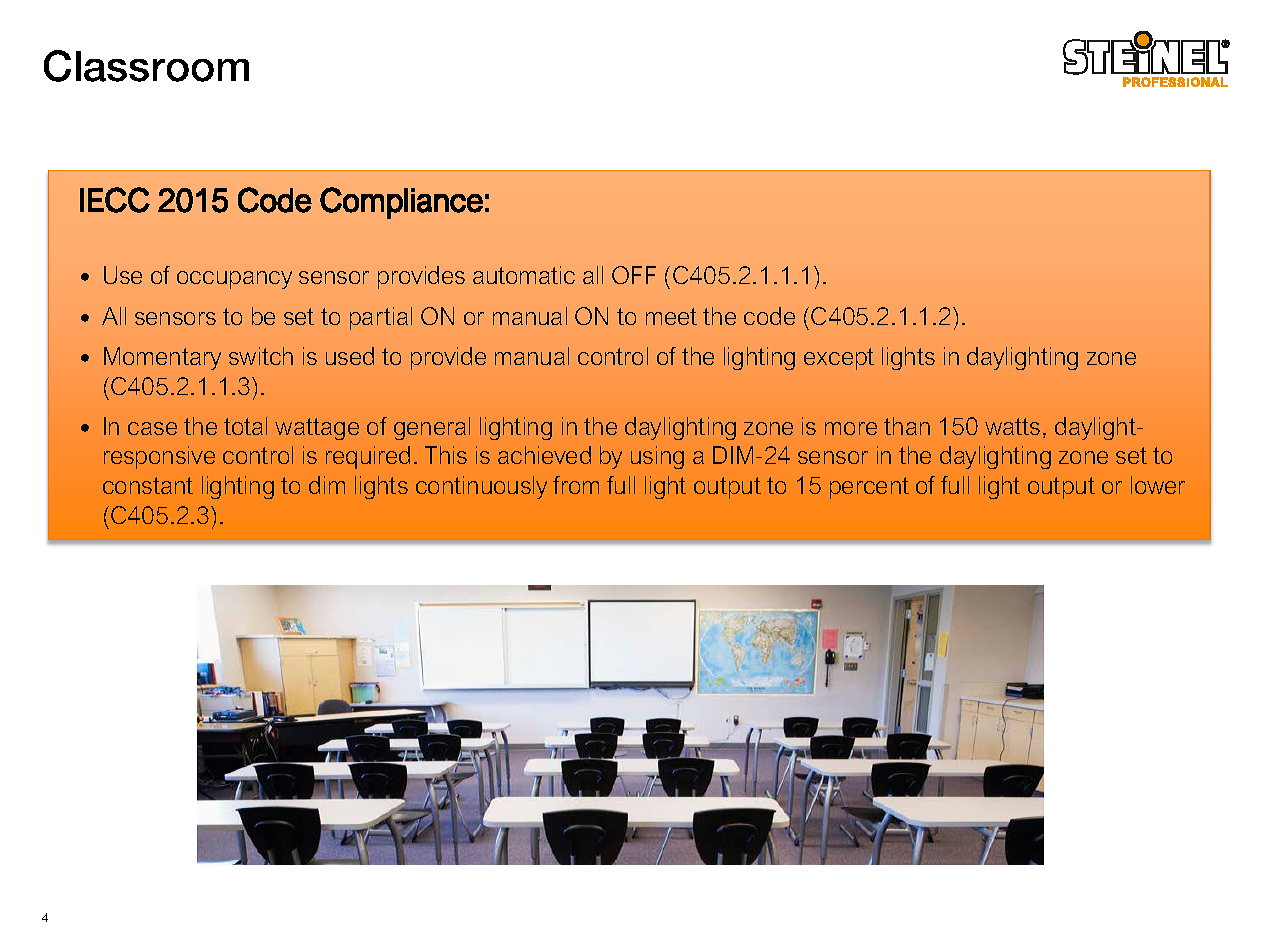  Describe the element at coordinates (657, 457) in the document. I see `using` at that location.
